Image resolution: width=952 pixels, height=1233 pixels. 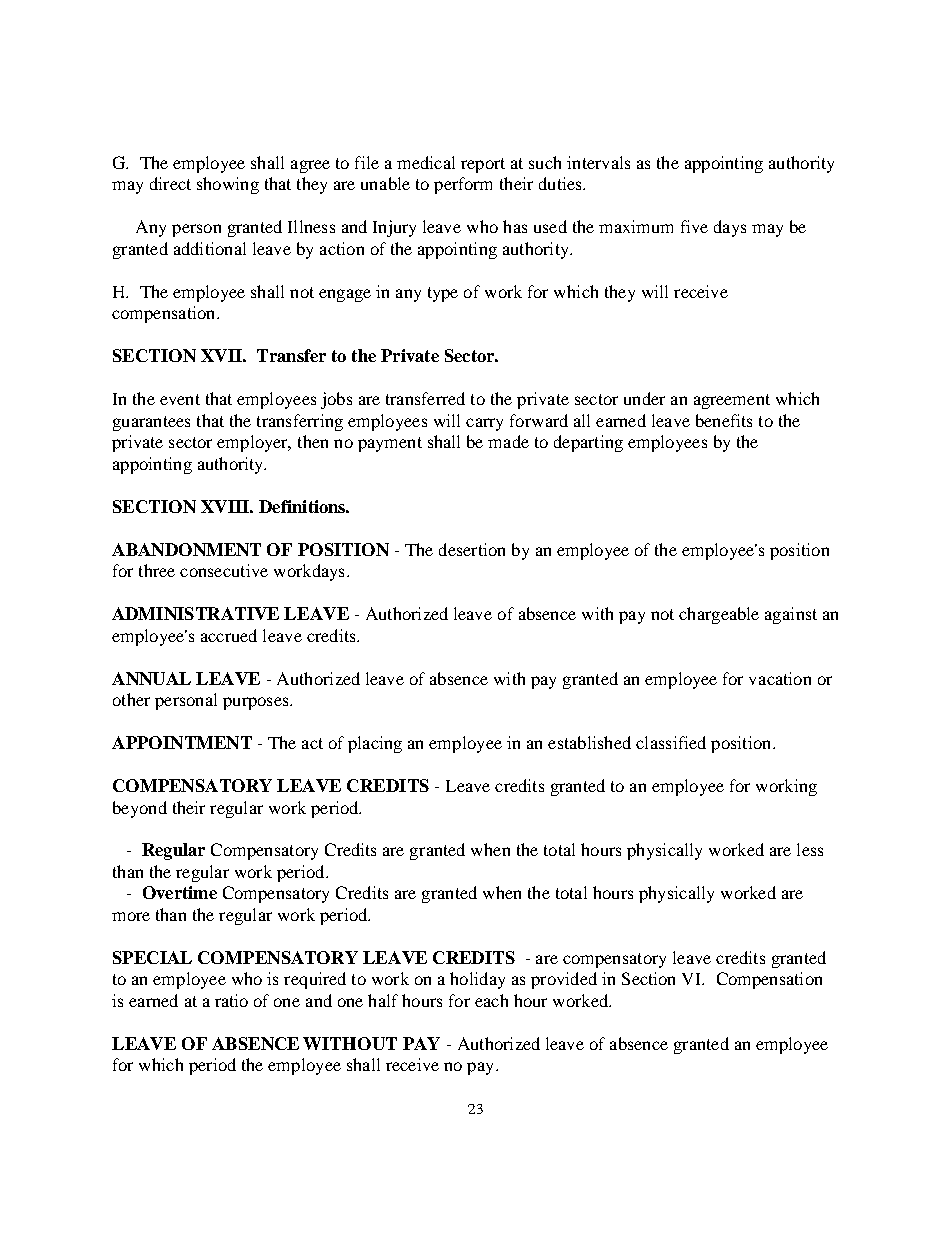 What do you see at coordinates (231, 1000) in the page?
I see `ratio` at bounding box center [231, 1000].
